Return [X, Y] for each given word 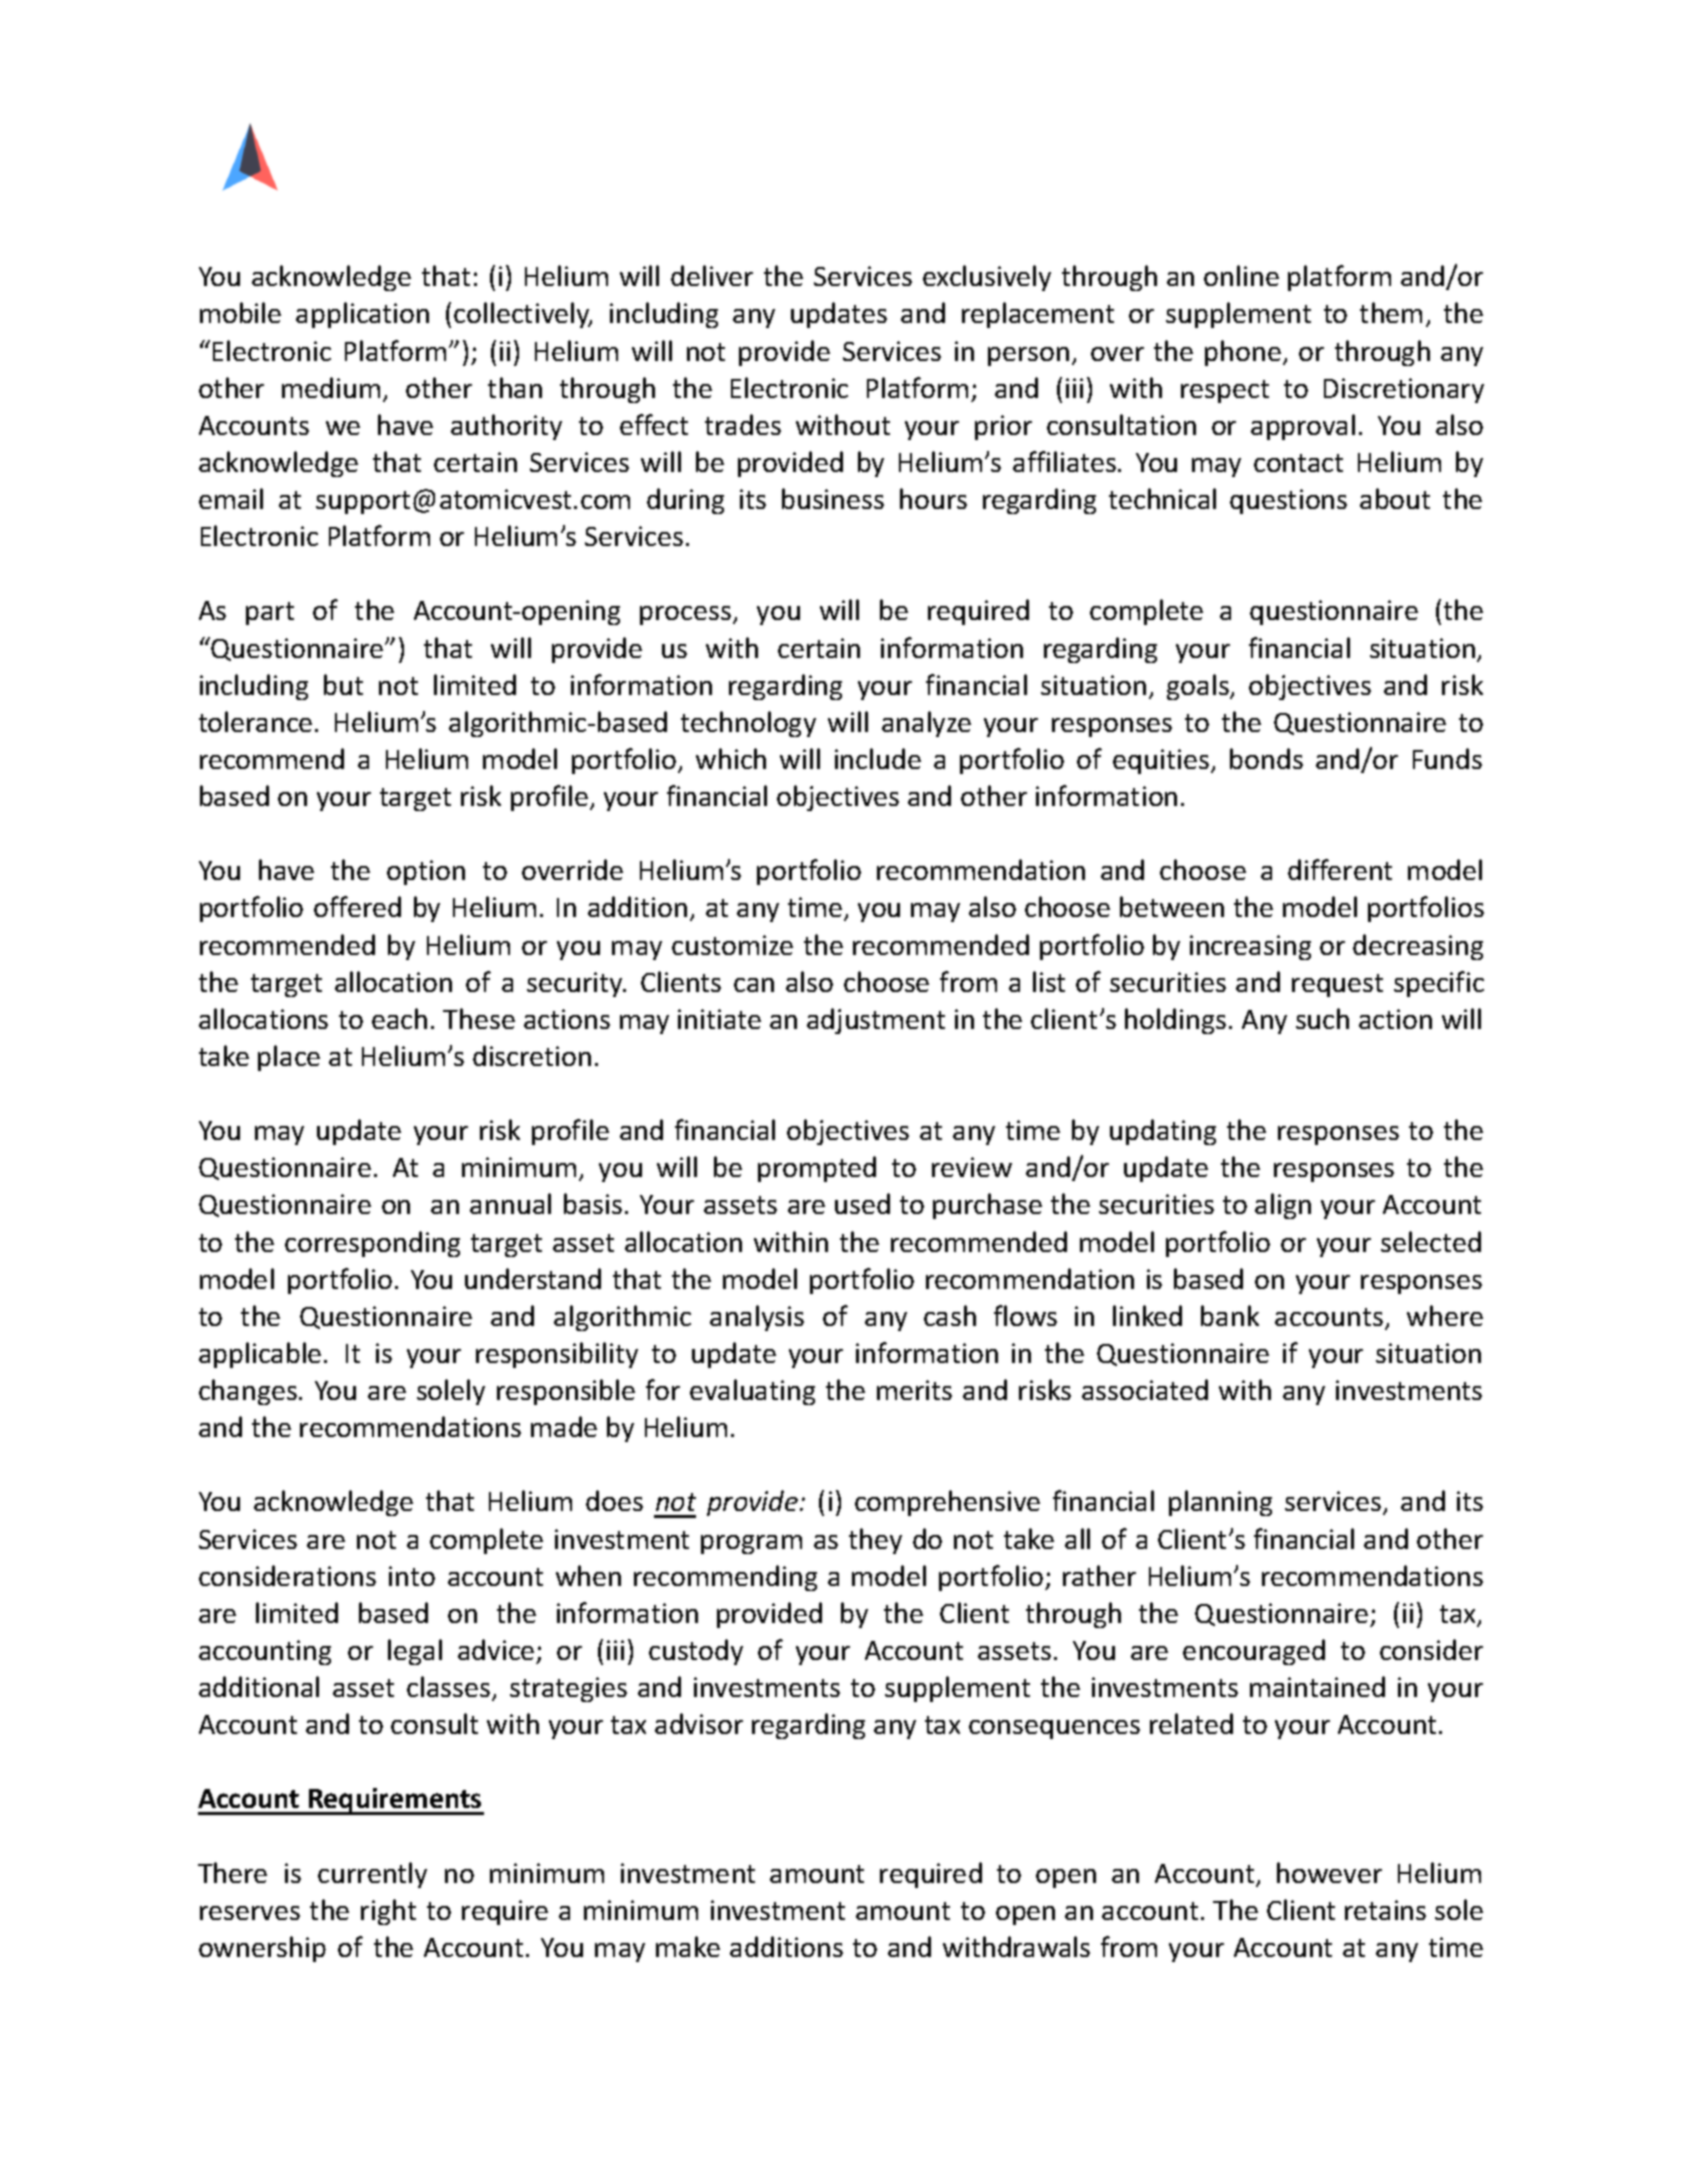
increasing [1250, 947]
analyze [926, 724]
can [754, 985]
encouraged [1254, 1652]
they [875, 1541]
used [862, 1203]
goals [1199, 687]
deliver [712, 275]
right [388, 1912]
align [1283, 1206]
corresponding [372, 1244]
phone [1243, 353]
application [362, 315]
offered [357, 906]
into [412, 1576]
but [343, 684]
